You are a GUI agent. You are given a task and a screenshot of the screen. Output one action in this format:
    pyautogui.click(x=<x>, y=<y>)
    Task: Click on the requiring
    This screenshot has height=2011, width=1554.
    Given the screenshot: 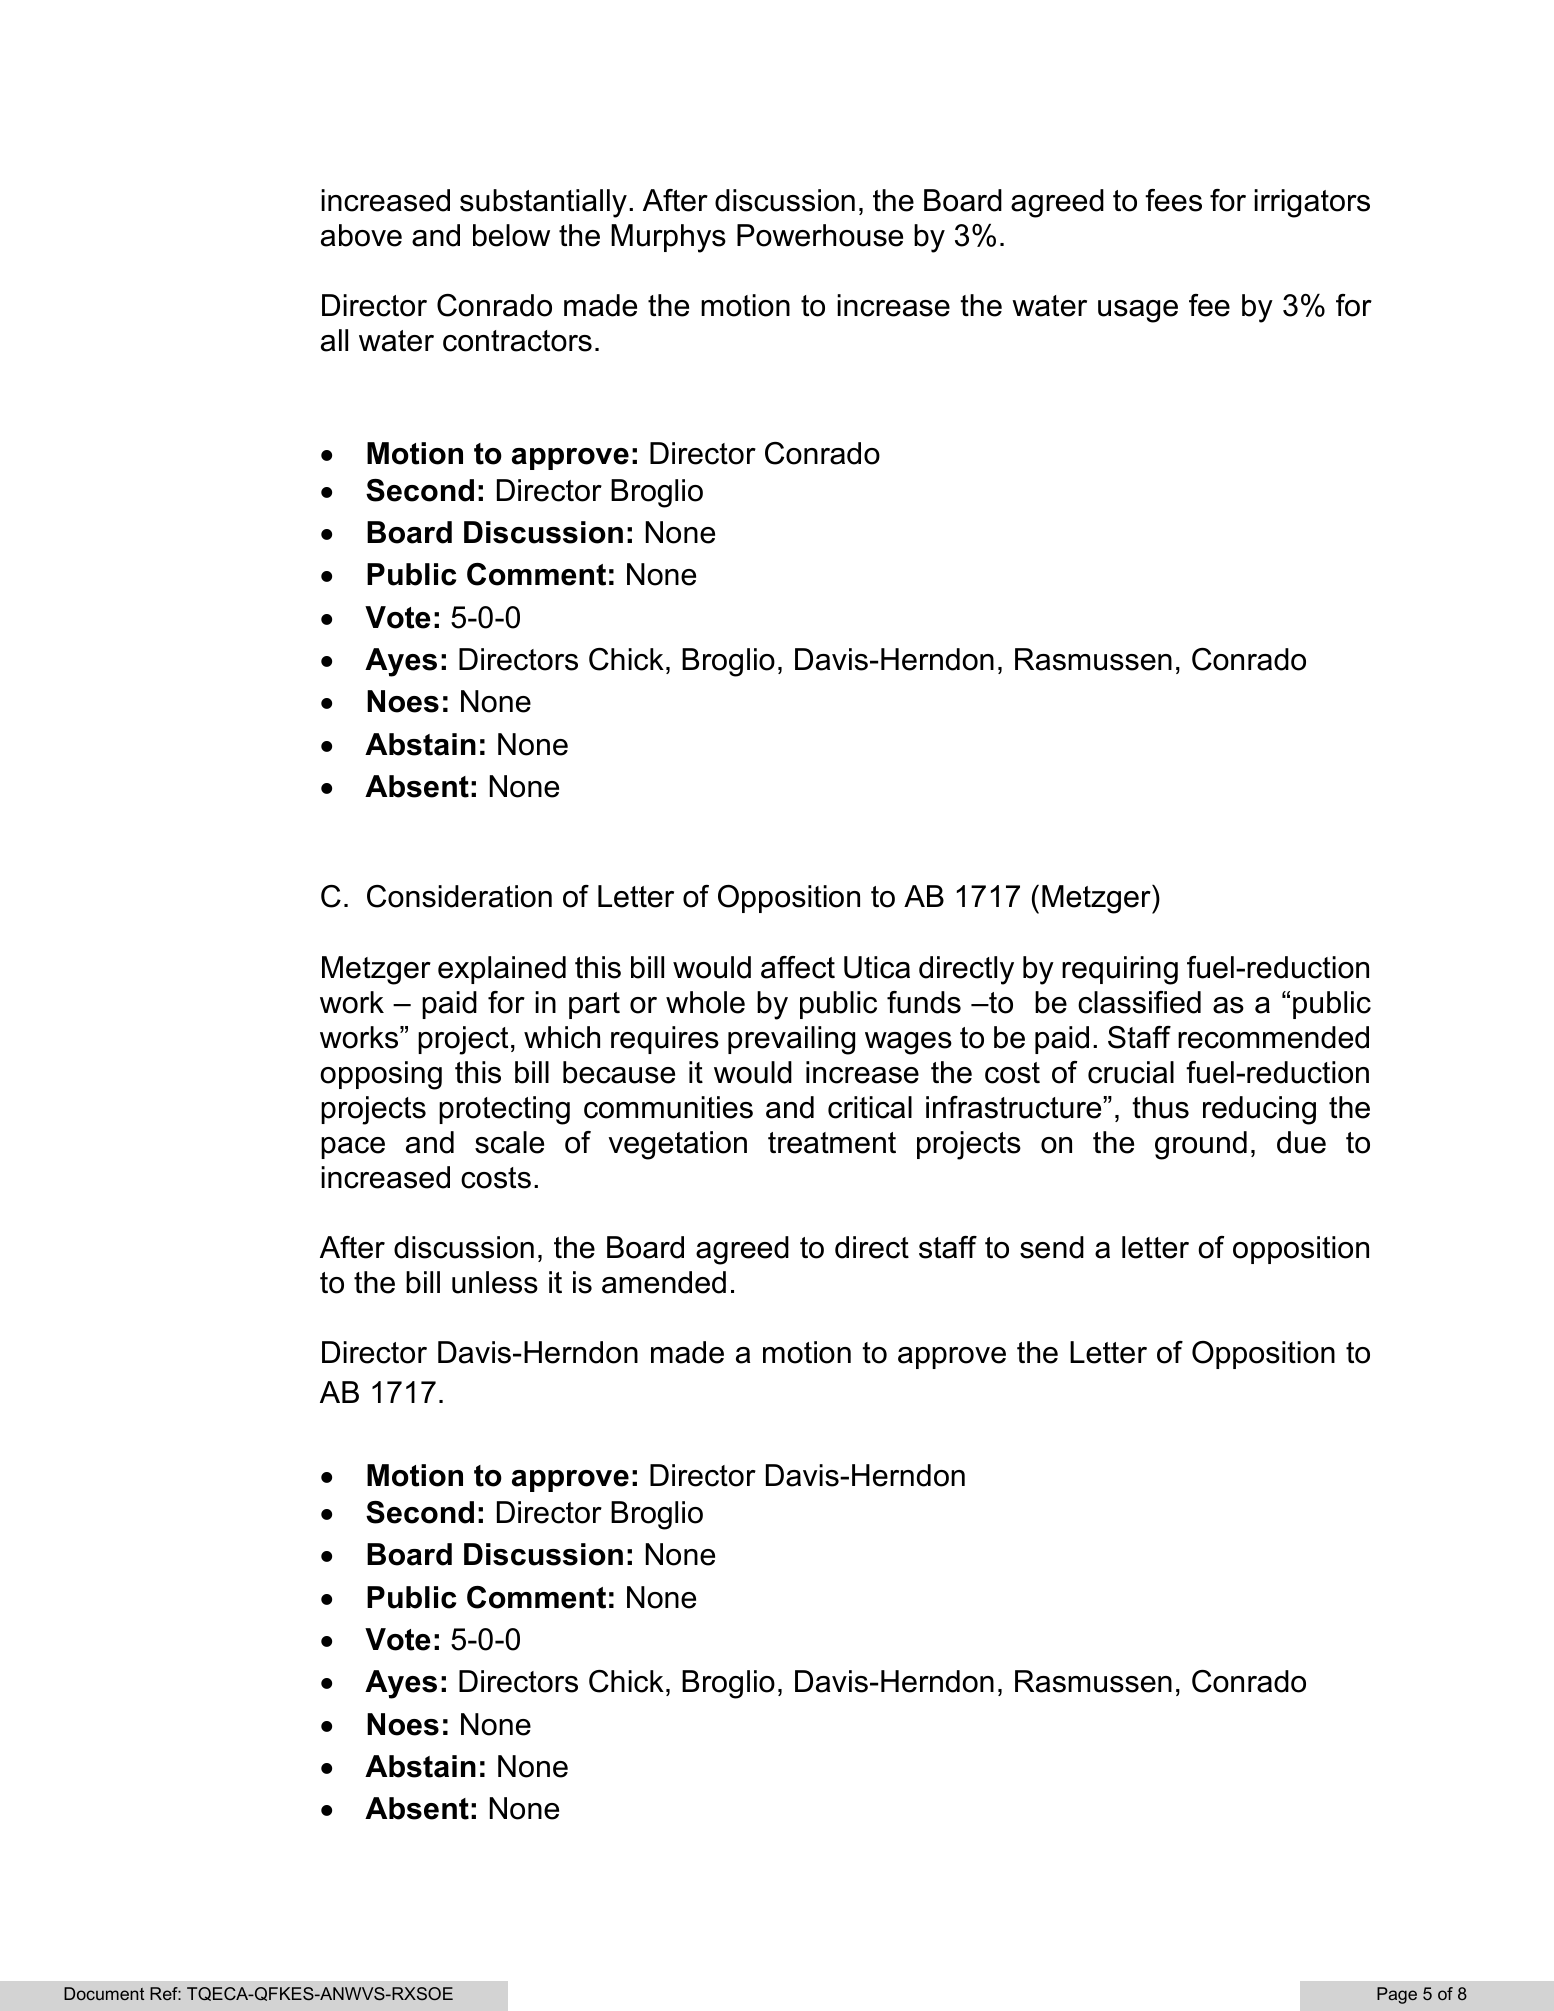 What is the action you would take?
    pyautogui.click(x=1120, y=970)
